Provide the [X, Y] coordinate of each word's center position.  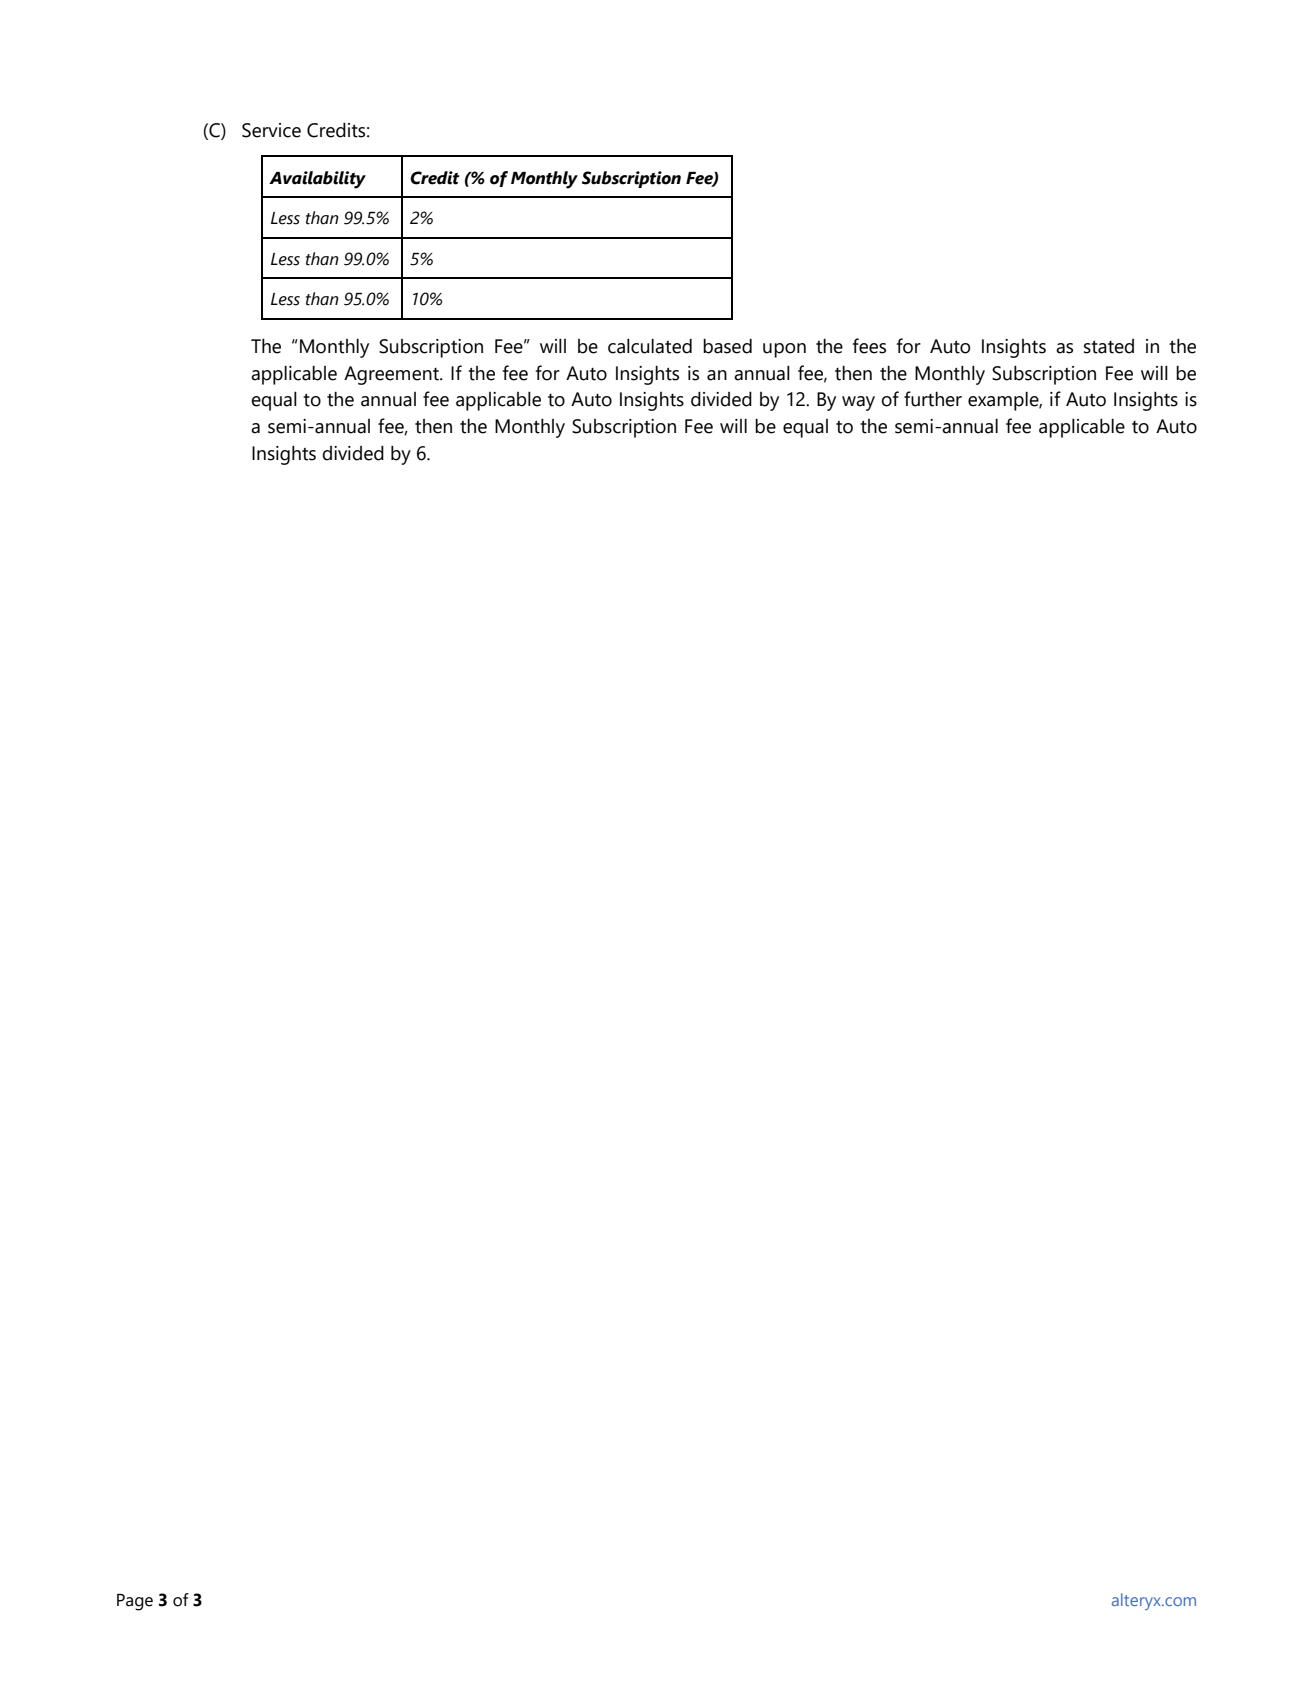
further [933, 399]
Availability [317, 180]
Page [135, 1602]
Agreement [392, 375]
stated [1109, 346]
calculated [650, 346]
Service [271, 130]
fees [869, 346]
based [727, 346]
